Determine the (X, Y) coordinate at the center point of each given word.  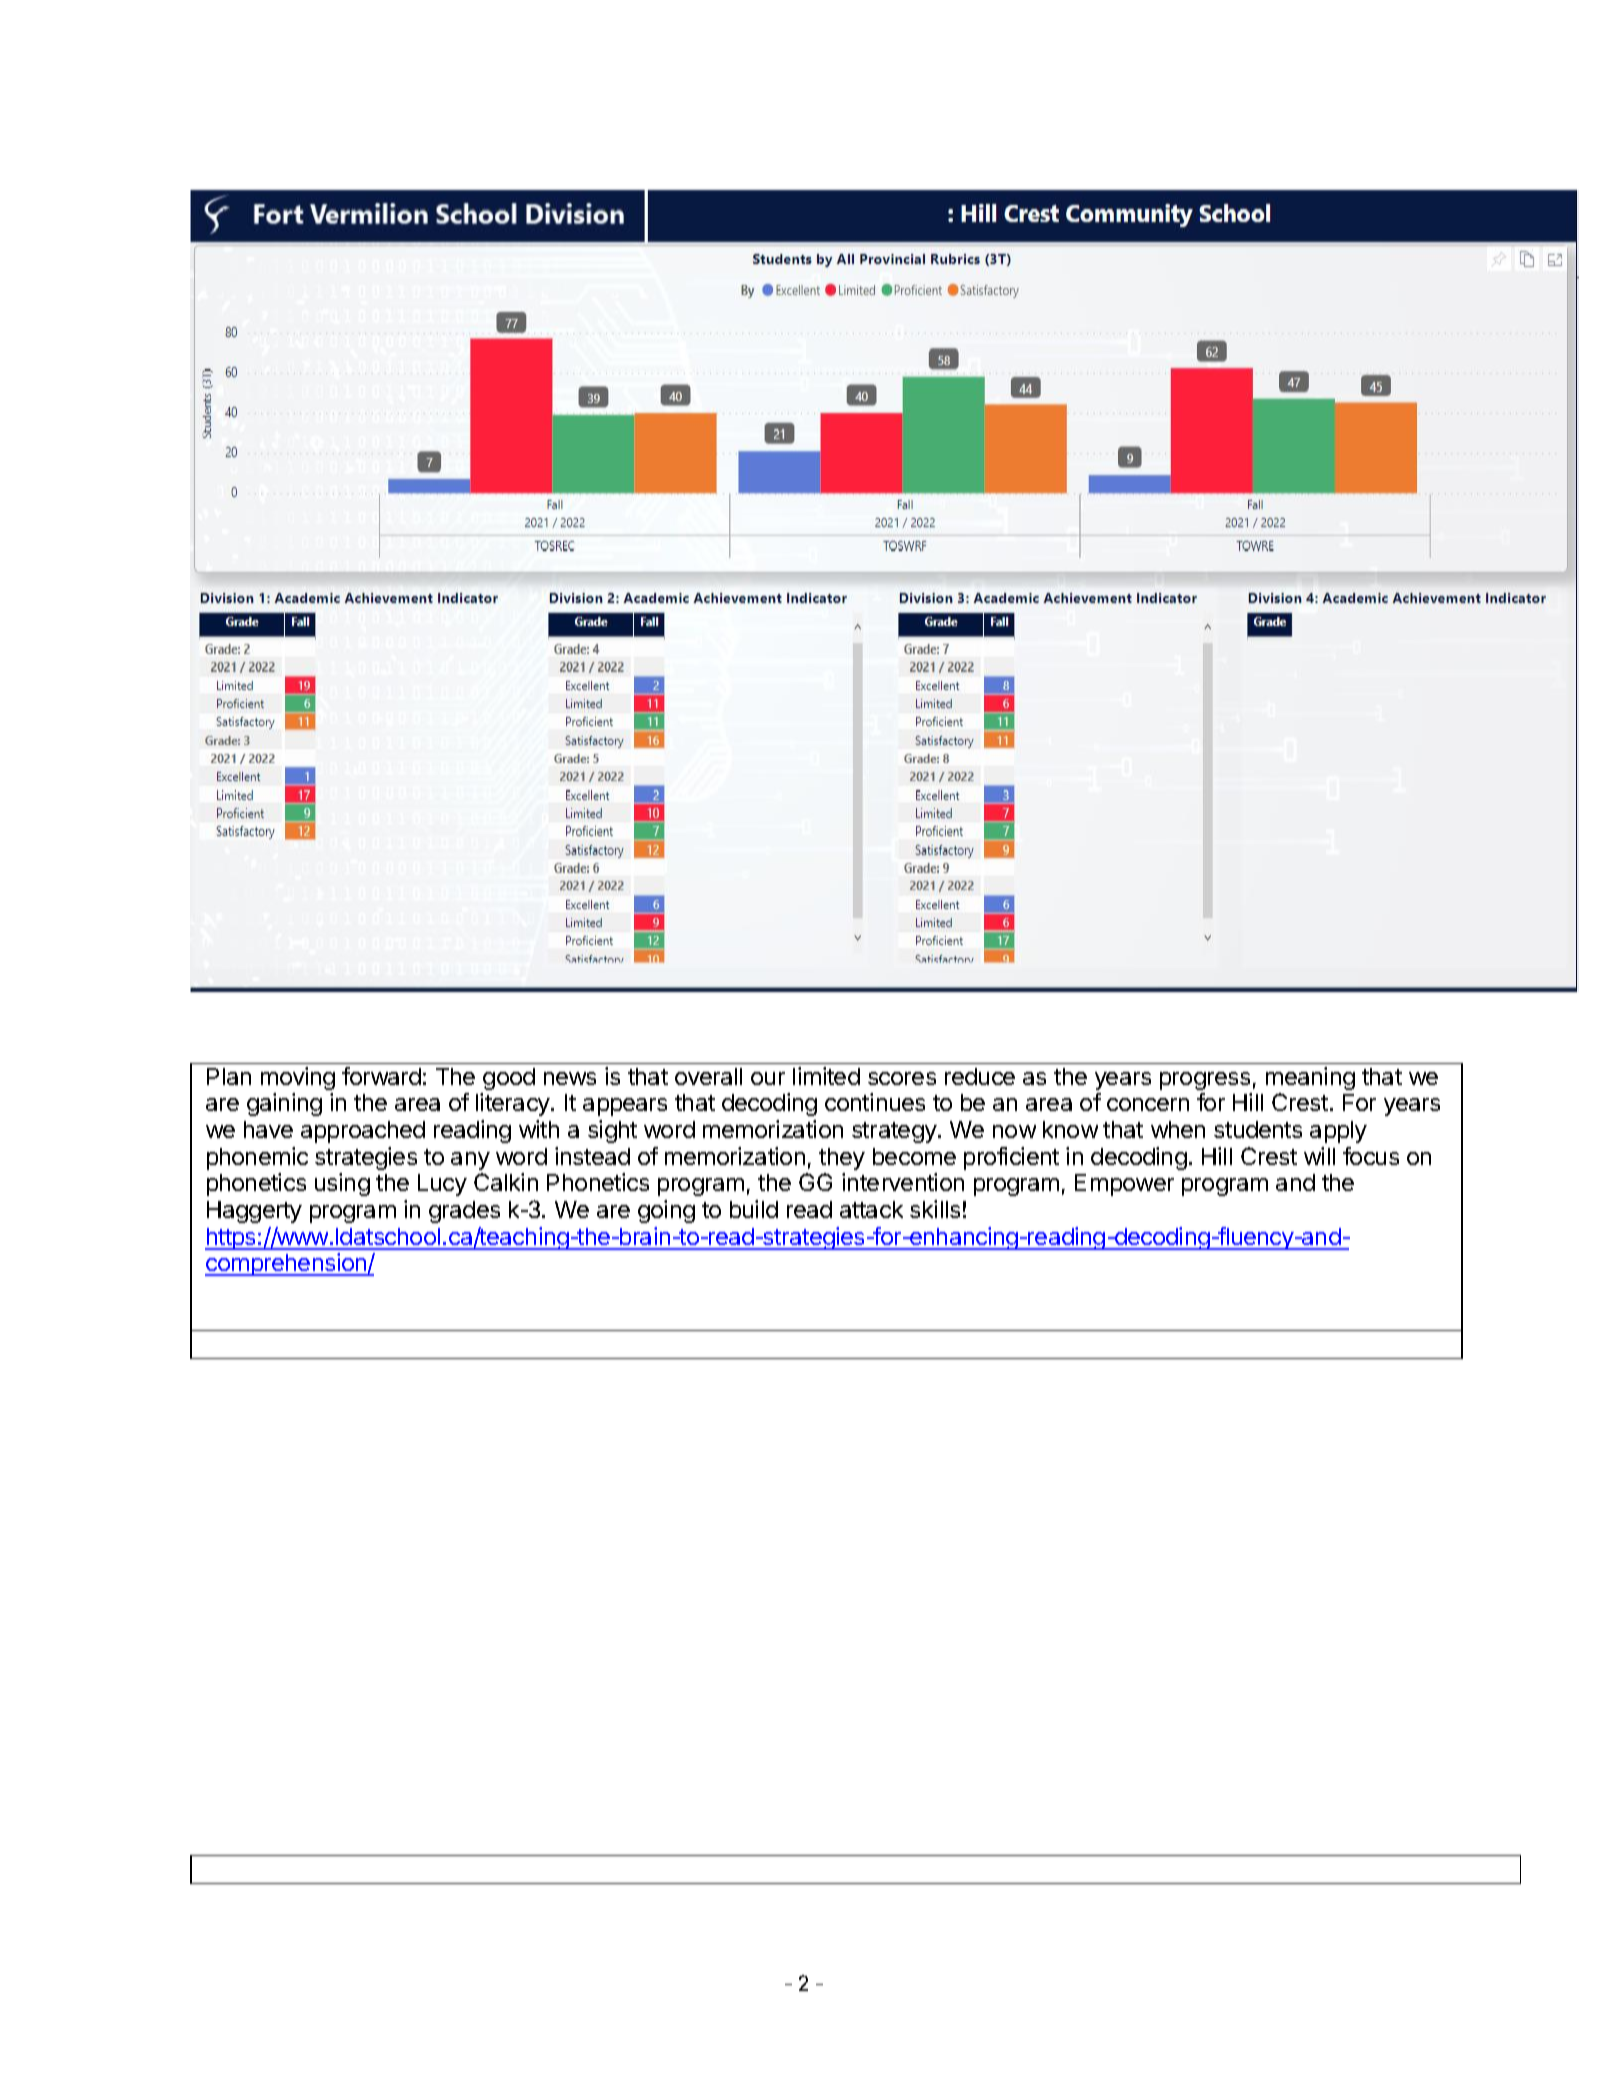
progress (1205, 1081)
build (754, 1209)
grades (464, 1212)
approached (363, 1132)
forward (381, 1076)
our (768, 1078)
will (1319, 1156)
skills (935, 1209)
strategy (894, 1132)
